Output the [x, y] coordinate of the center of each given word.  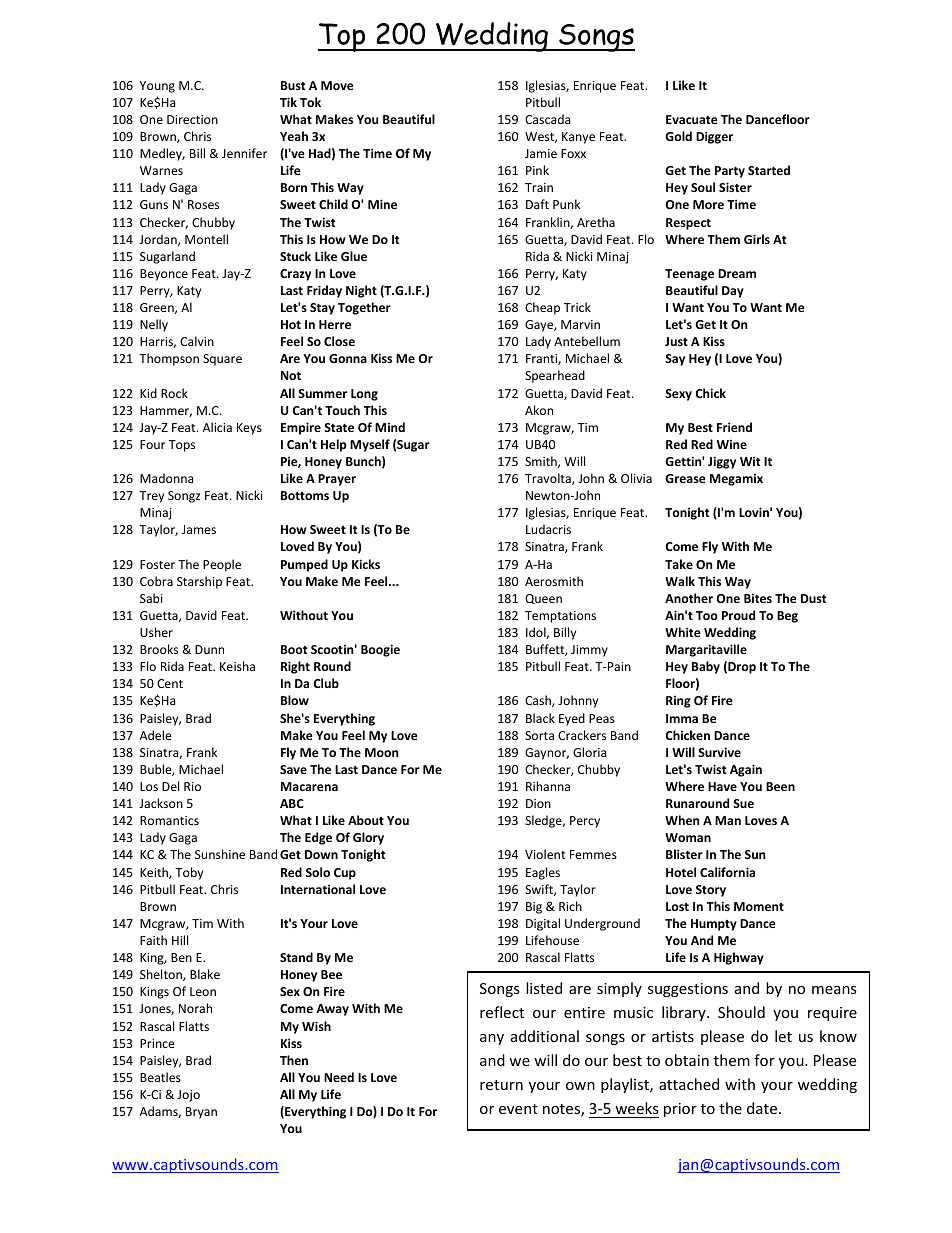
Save [293, 769]
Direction [192, 119]
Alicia [217, 427]
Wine [732, 444]
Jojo [188, 1096]
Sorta [539, 735]
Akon [539, 410]
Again [746, 770]
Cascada [547, 119]
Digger [714, 137]
